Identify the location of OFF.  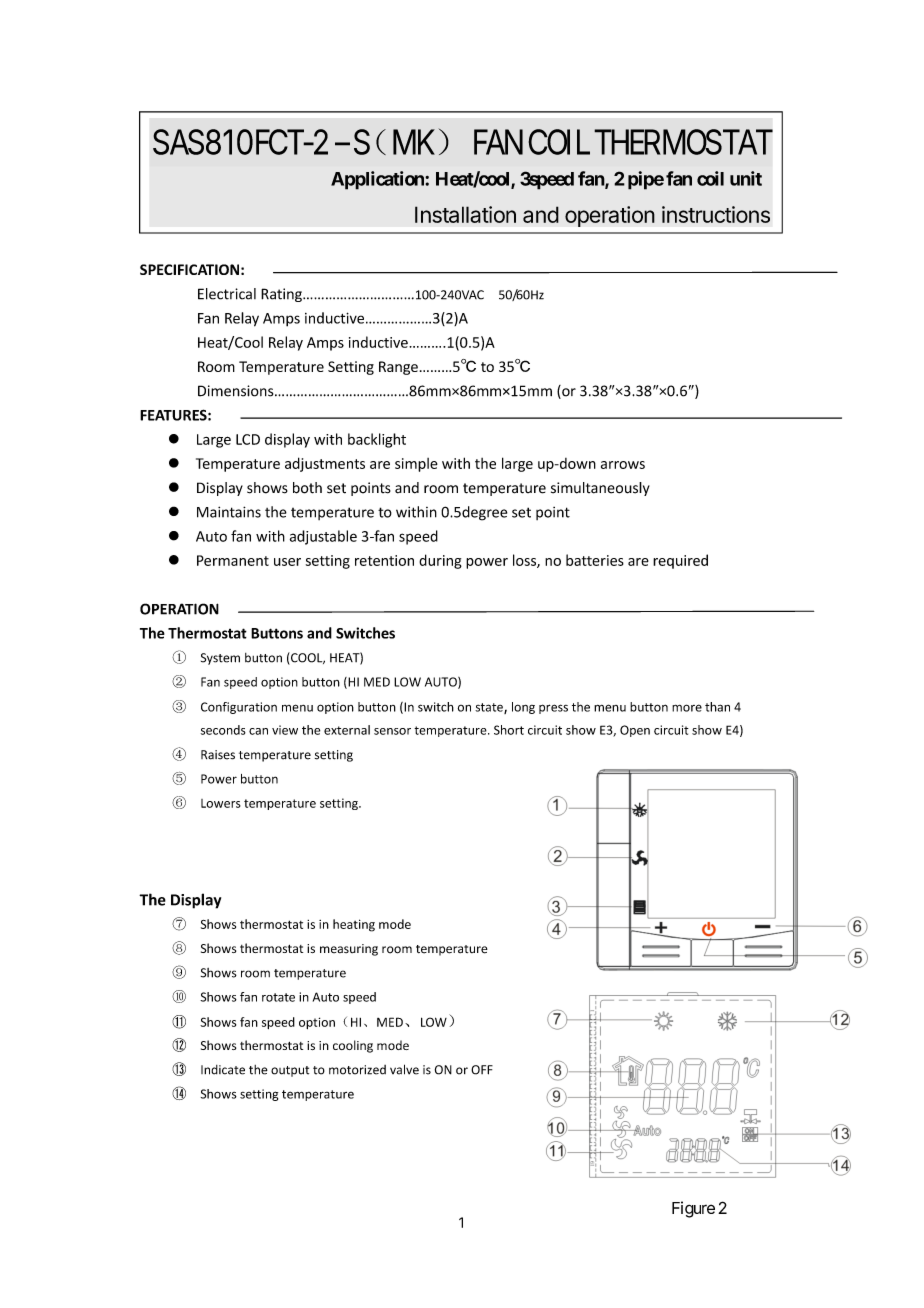
(482, 1070).
